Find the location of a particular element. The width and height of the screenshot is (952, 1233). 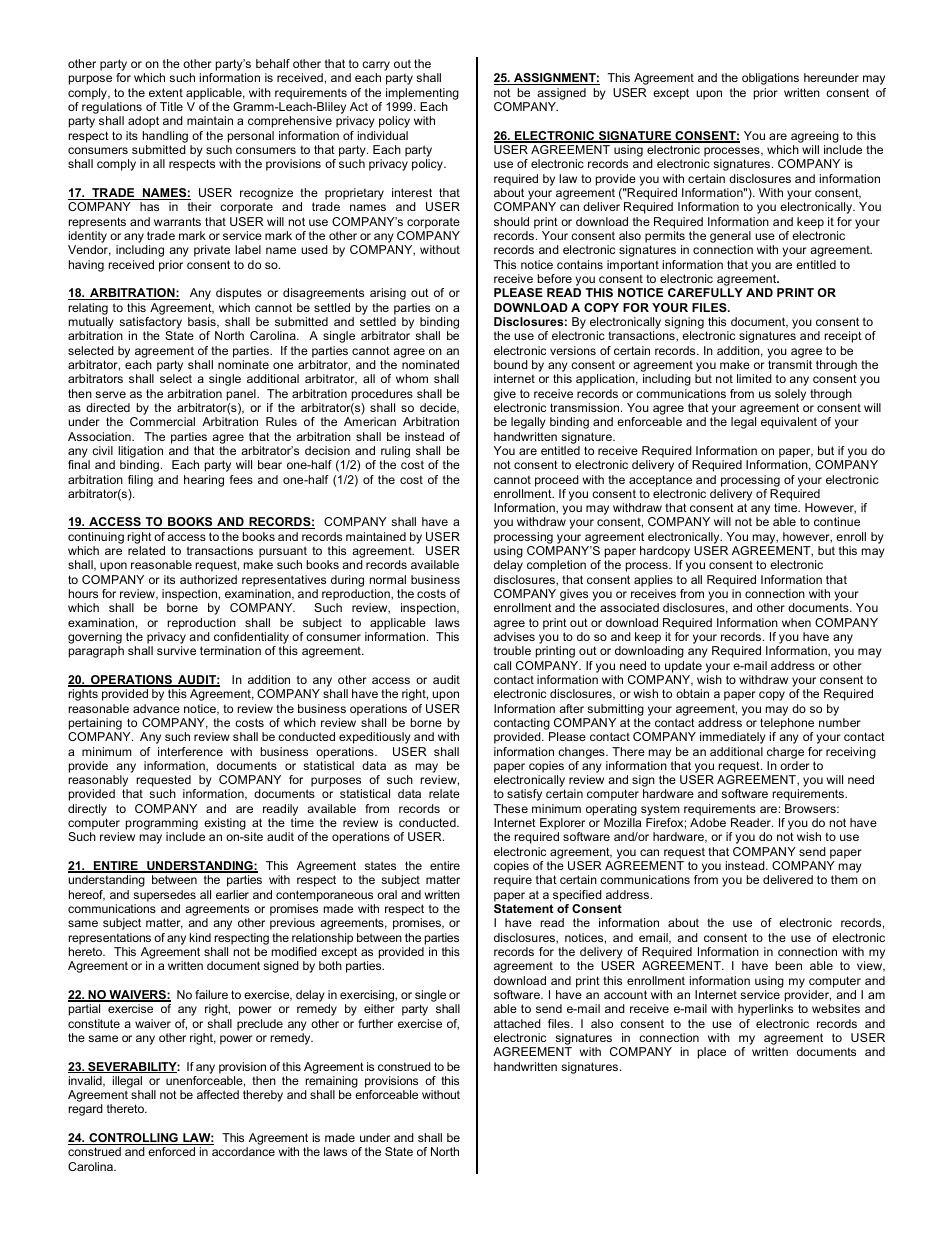

enforced is located at coordinates (171, 1151).
